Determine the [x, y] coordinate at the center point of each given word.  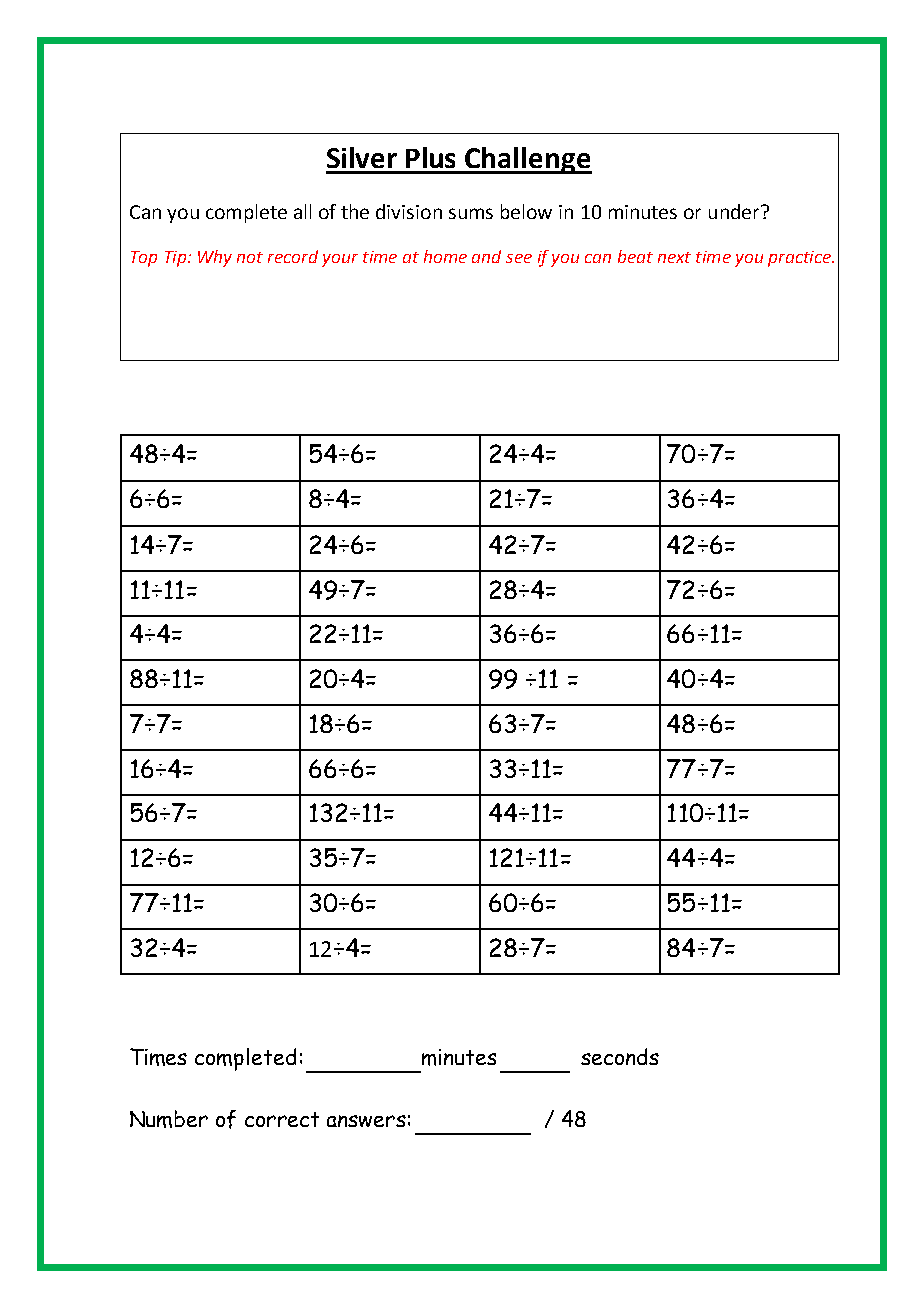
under [735, 211]
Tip [175, 259]
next [674, 257]
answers [366, 1121]
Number [169, 1119]
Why [215, 258]
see [519, 258]
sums [471, 213]
